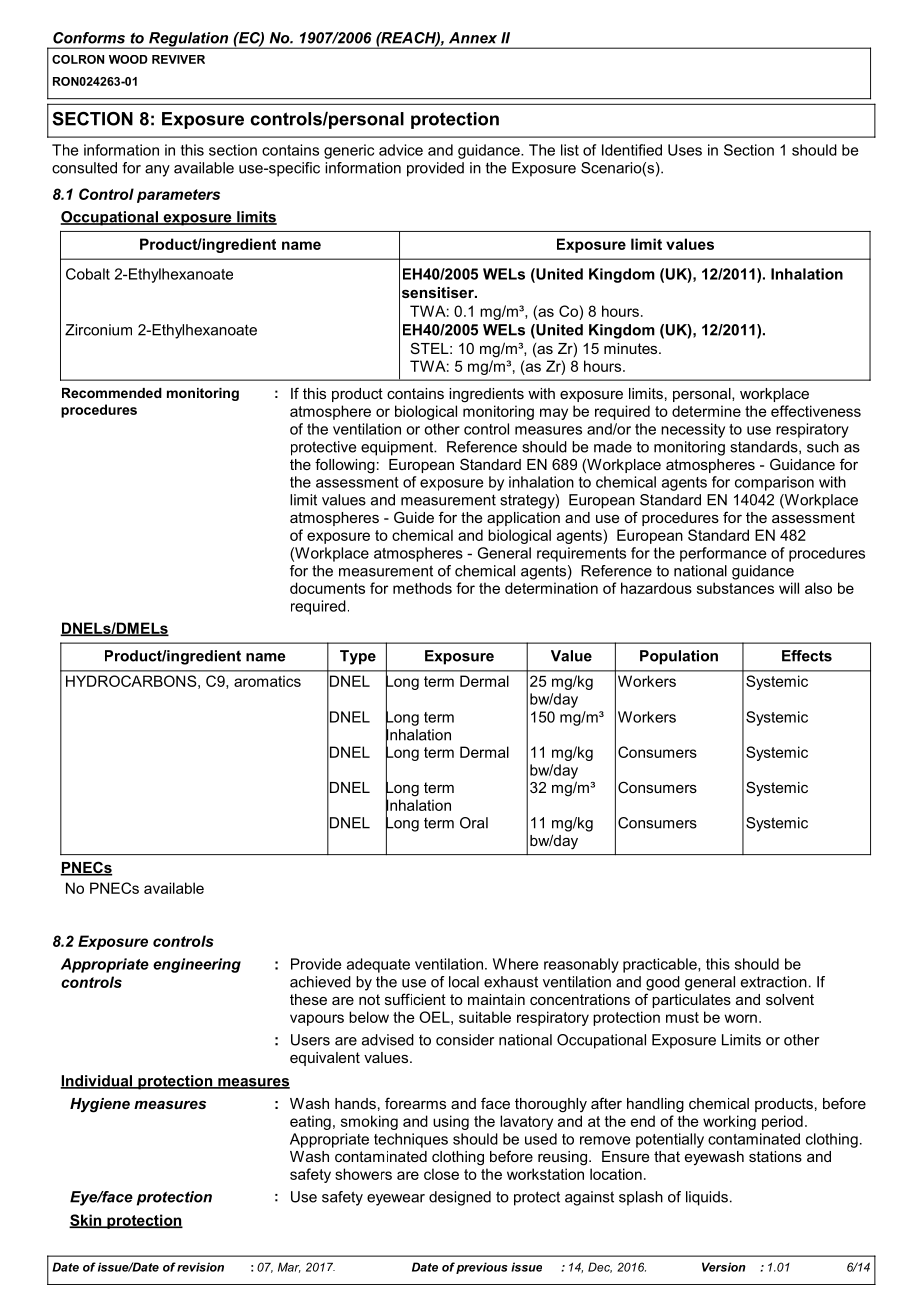 This screenshot has height=1308, width=924. Describe the element at coordinates (200, 1267) in the screenshot. I see `revision` at that location.
